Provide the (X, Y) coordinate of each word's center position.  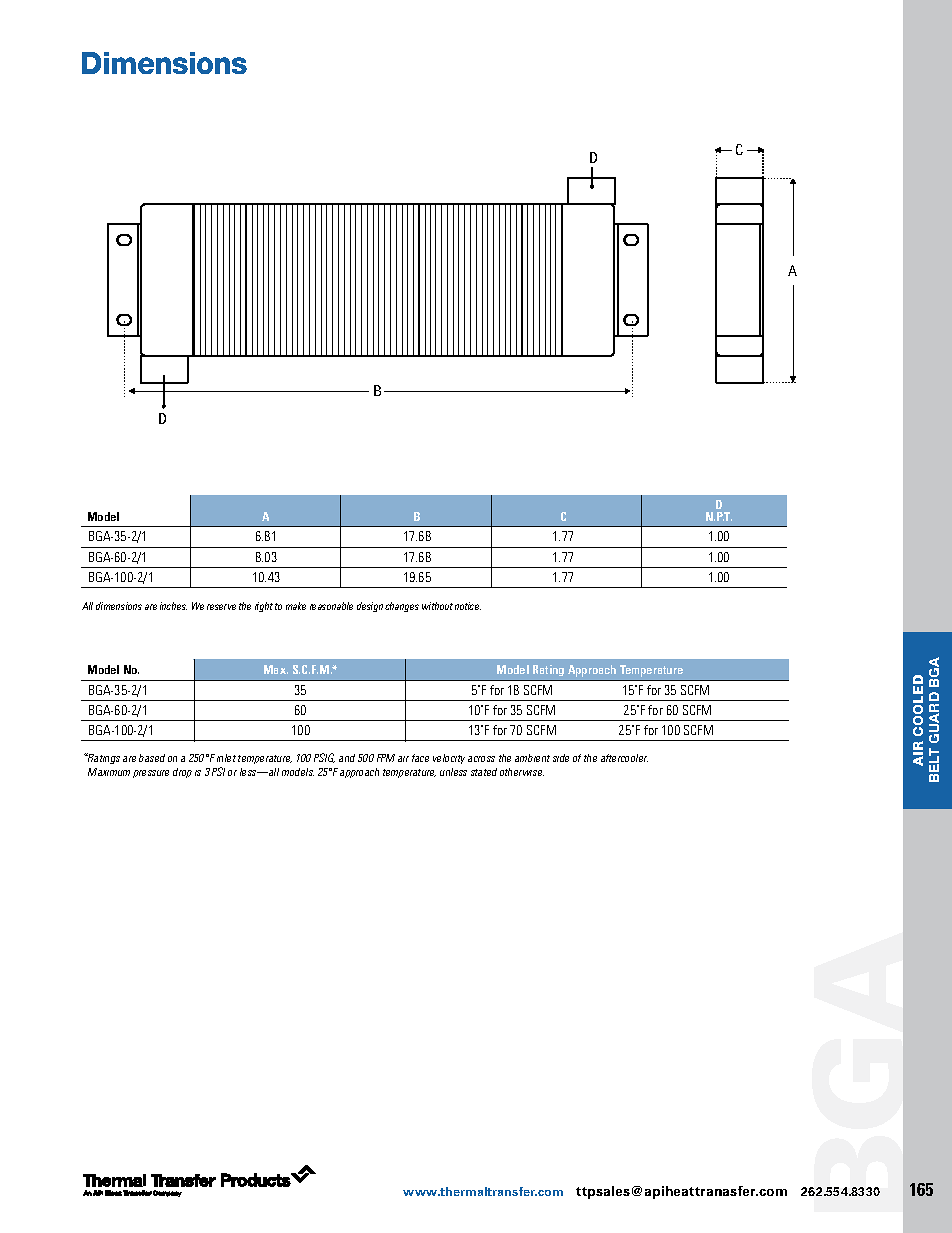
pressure (151, 774)
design (370, 607)
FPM (386, 758)
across (481, 759)
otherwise (522, 772)
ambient (532, 758)
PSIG (324, 758)
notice (468, 606)
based (152, 758)
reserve (221, 607)
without (437, 606)
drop (182, 773)
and (347, 758)
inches (173, 606)
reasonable (331, 606)
